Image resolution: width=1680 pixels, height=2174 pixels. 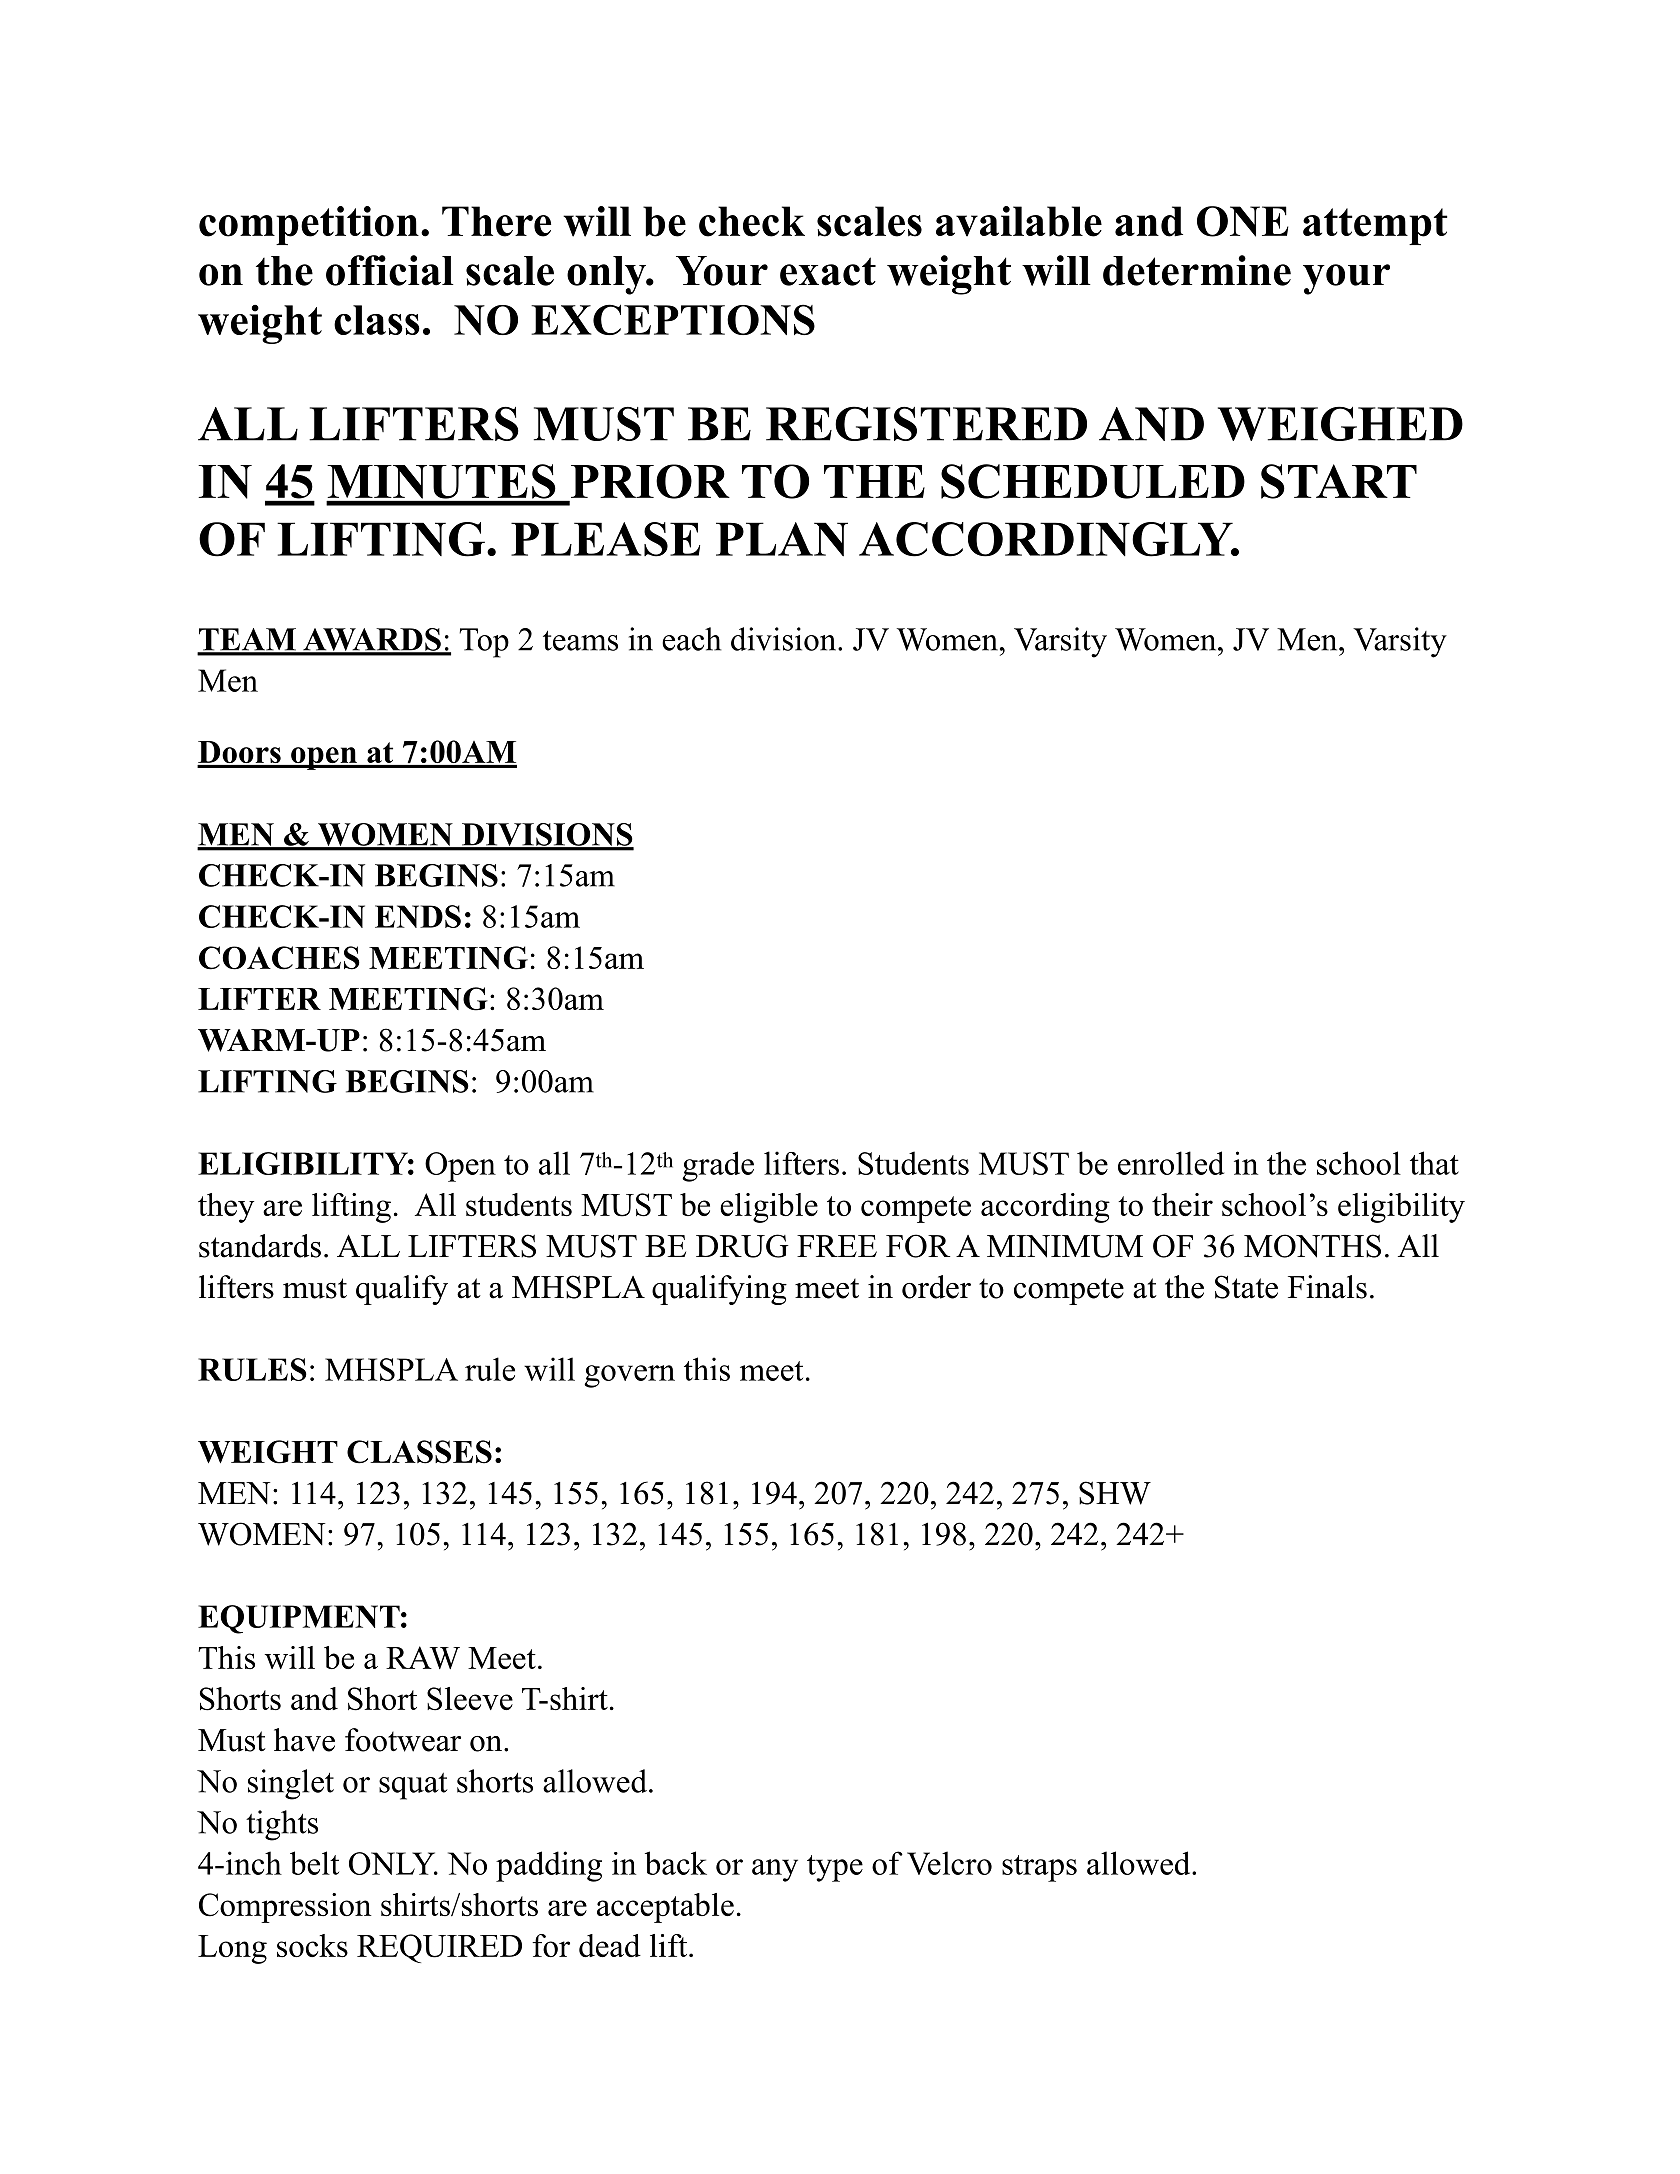 I want to click on type, so click(x=835, y=1868).
